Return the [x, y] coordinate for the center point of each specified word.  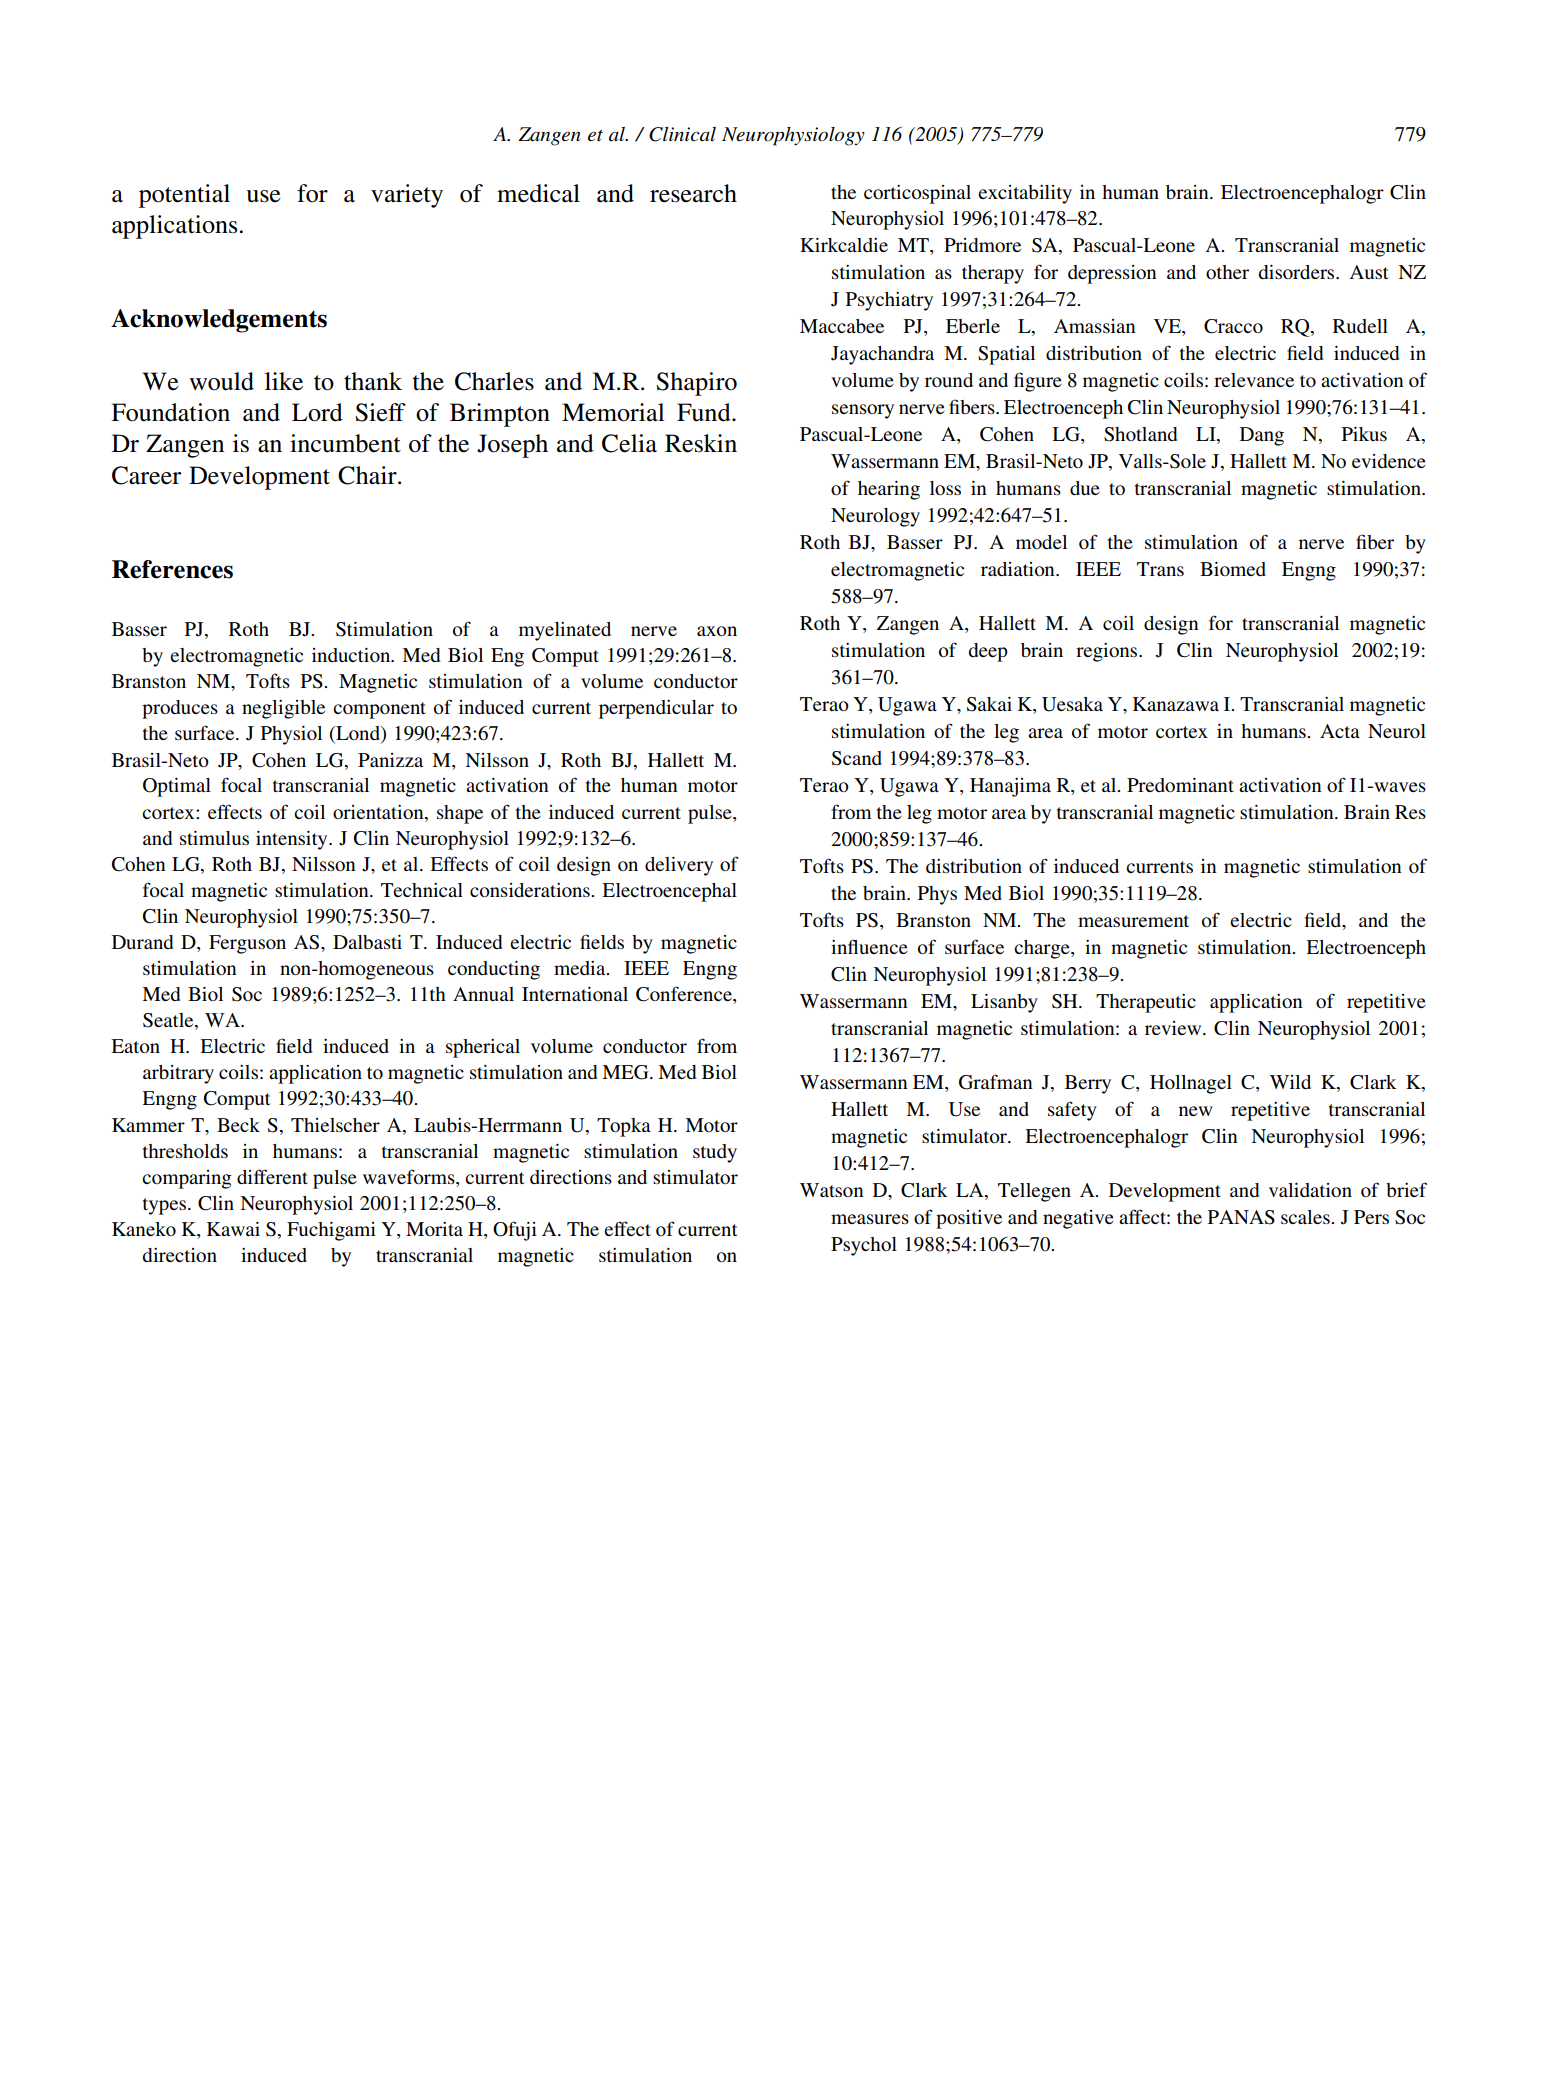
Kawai [233, 1229]
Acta [1340, 731]
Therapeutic [1146, 1003]
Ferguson [247, 944]
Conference [685, 995]
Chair [368, 475]
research [693, 193]
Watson [832, 1190]
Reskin [701, 443]
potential [184, 196]
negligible [283, 709]
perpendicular [656, 709]
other [1227, 272]
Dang [1262, 436]
